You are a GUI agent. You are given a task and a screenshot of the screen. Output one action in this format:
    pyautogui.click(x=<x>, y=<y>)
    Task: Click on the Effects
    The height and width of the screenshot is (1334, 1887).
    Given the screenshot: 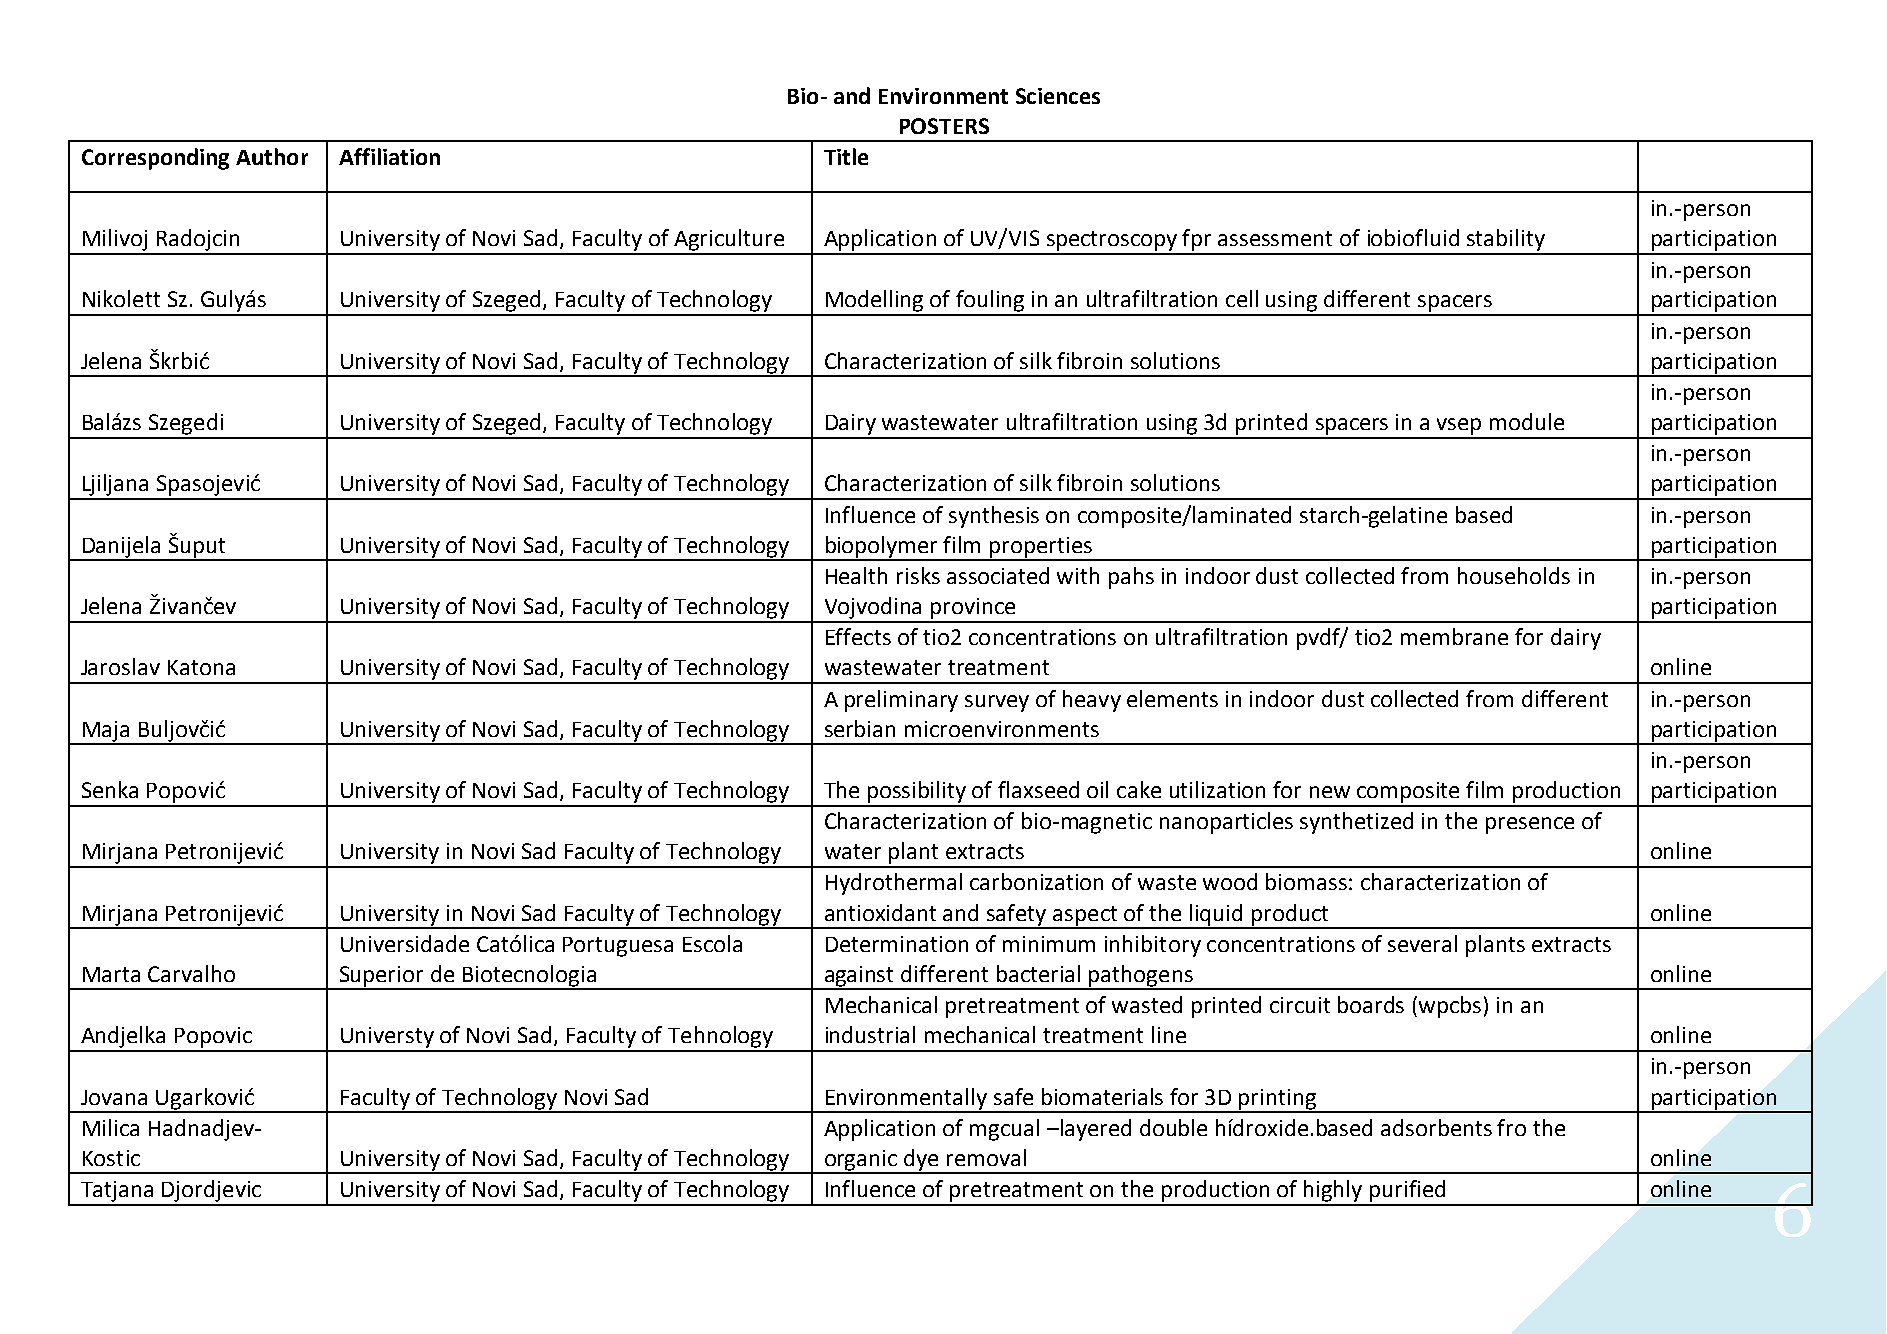 What is the action you would take?
    pyautogui.click(x=858, y=636)
